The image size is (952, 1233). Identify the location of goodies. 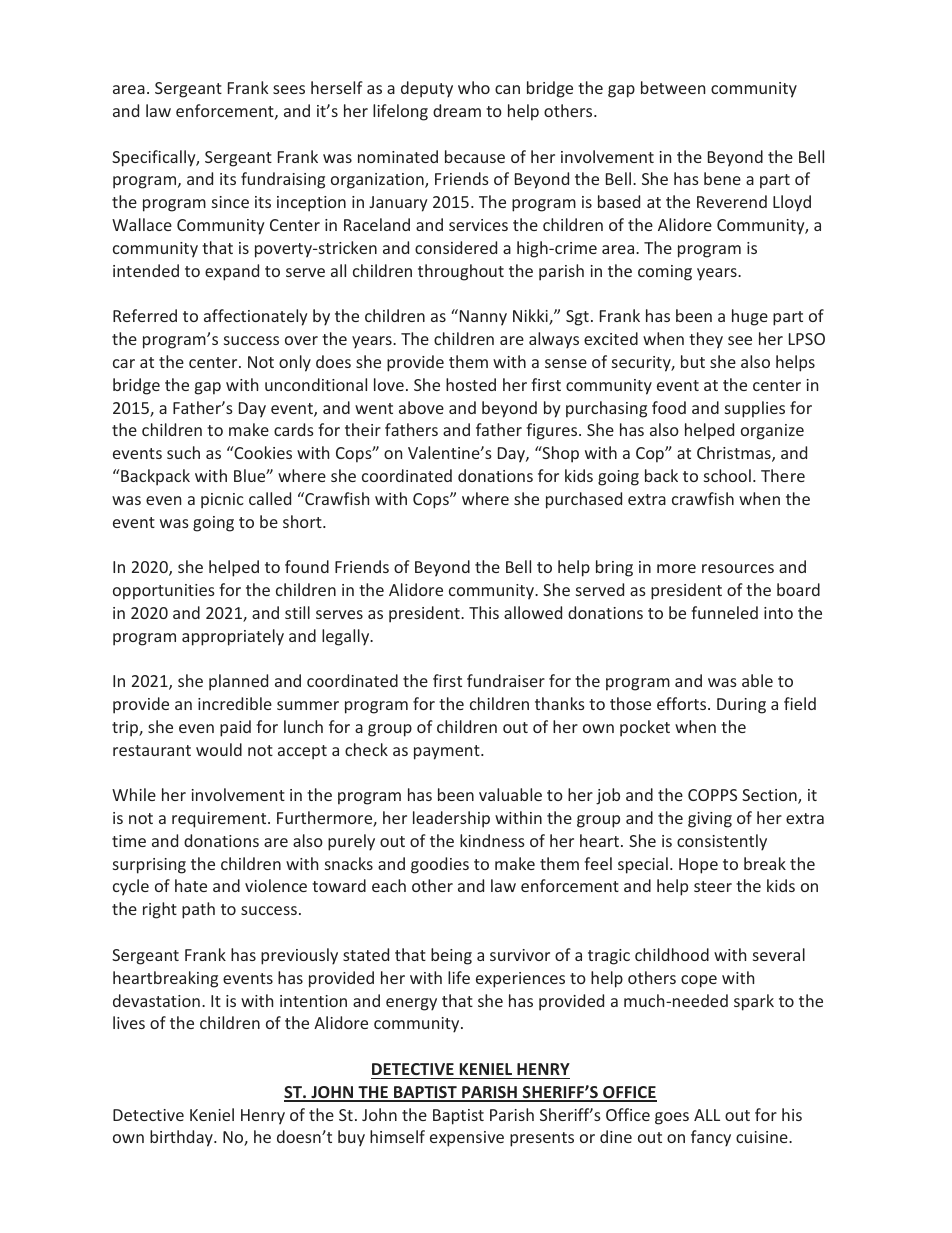
(440, 865).
